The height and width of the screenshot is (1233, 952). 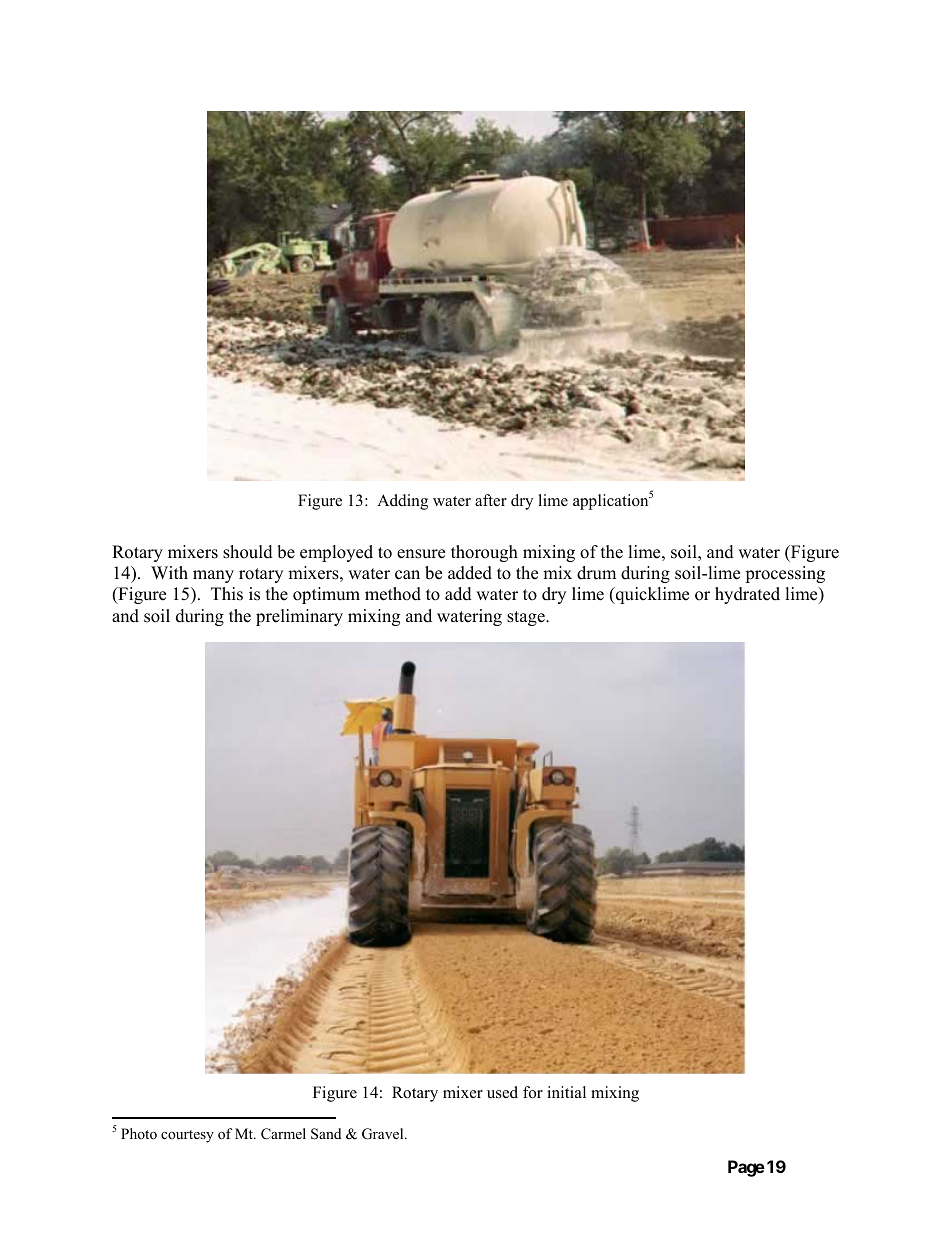 I want to click on courtesy, so click(x=187, y=1136).
